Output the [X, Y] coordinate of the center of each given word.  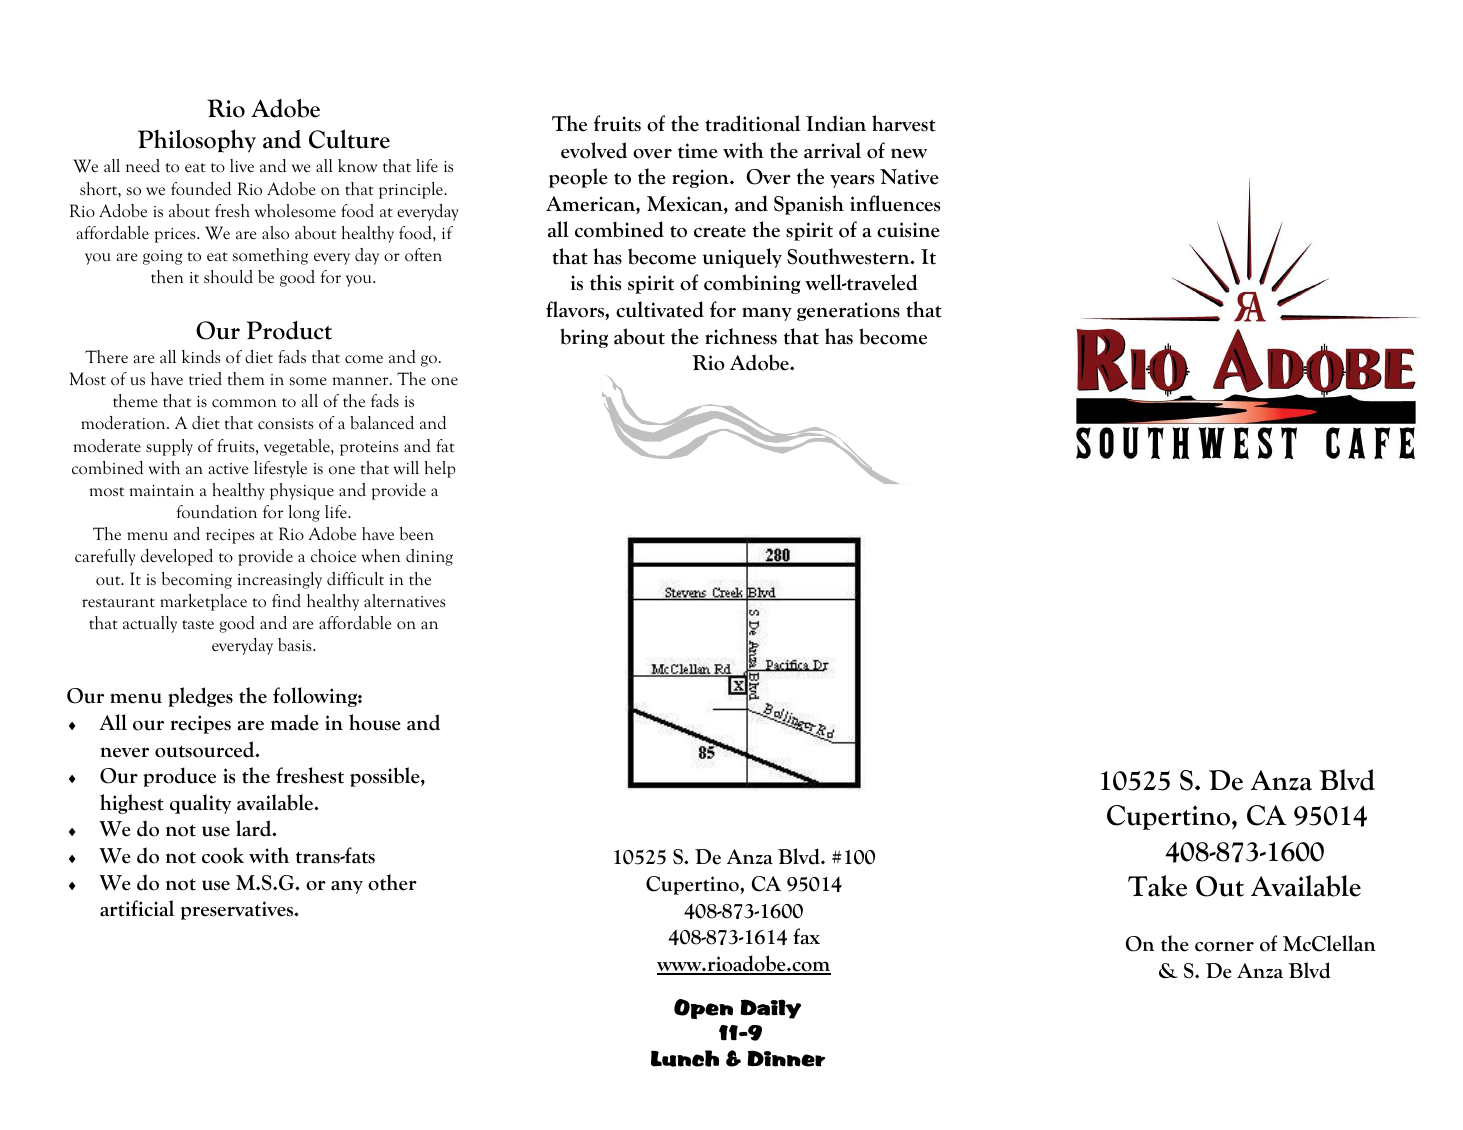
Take [1157, 886]
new [909, 153]
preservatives [238, 910]
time [698, 151]
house [375, 722]
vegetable [298, 447]
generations [848, 311]
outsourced [206, 749]
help [440, 469]
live [242, 165]
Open [703, 1009]
